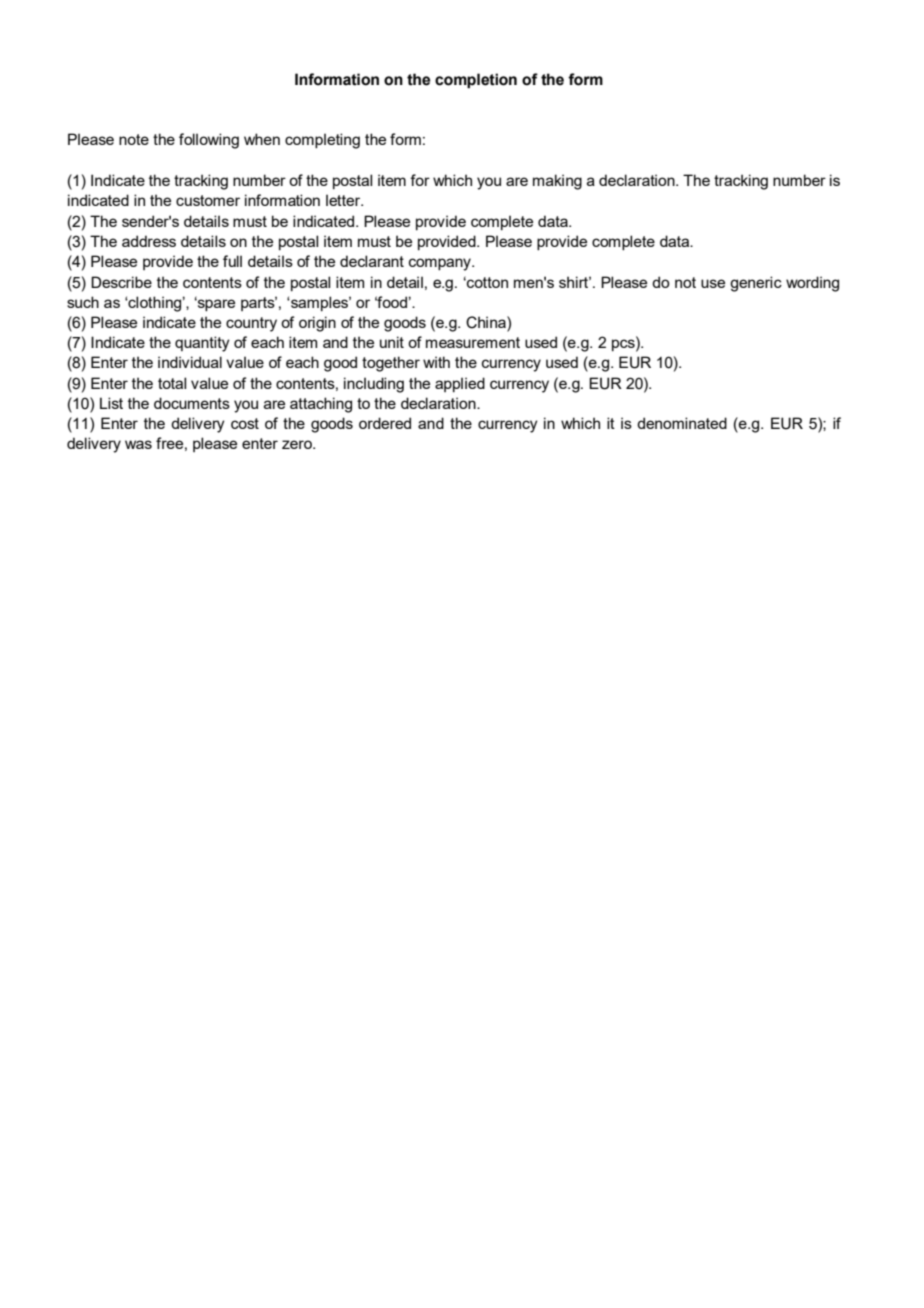 This screenshot has width=924, height=1308. What do you see at coordinates (756, 284) in the screenshot?
I see `generic` at bounding box center [756, 284].
